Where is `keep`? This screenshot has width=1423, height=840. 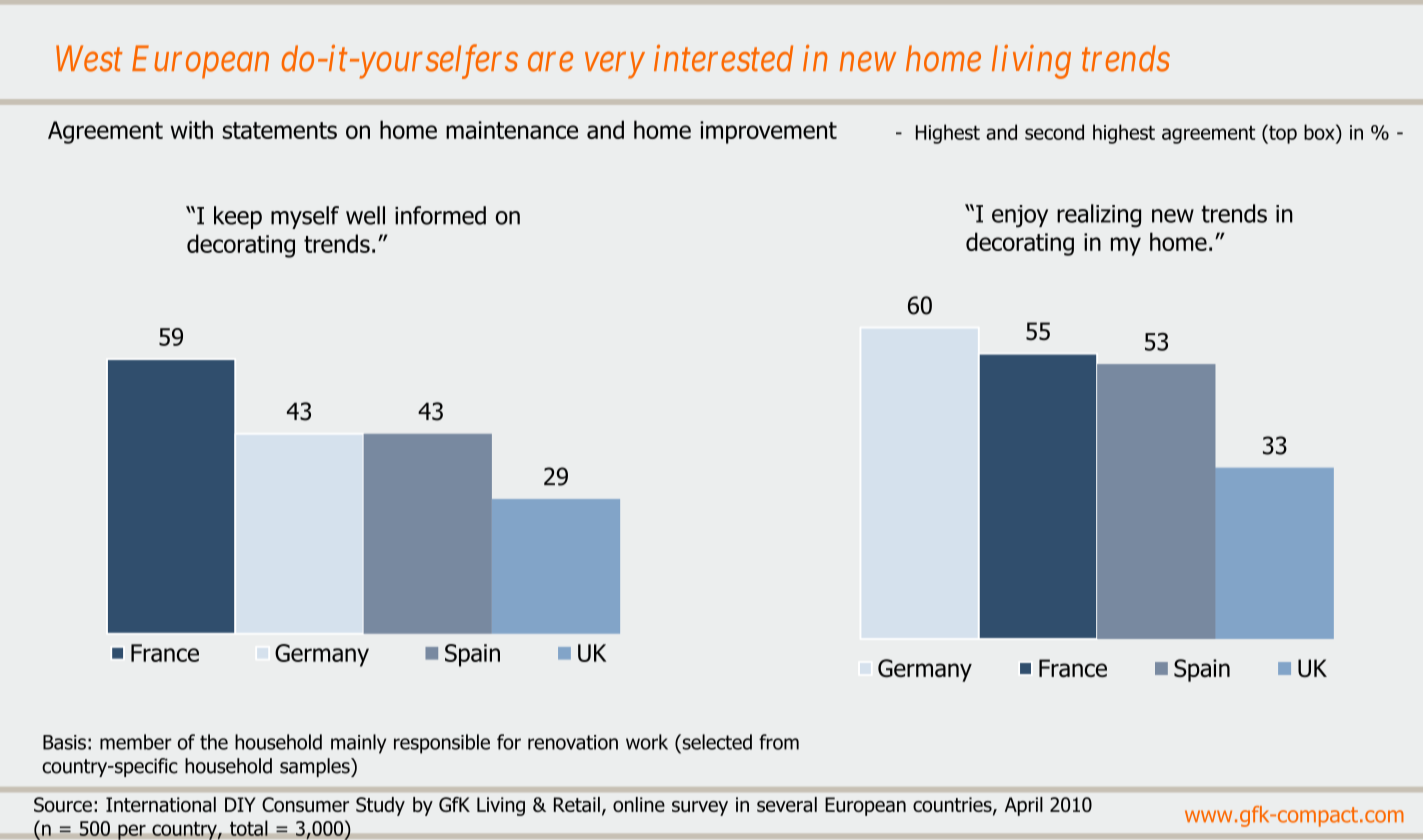 keep is located at coordinates (238, 217).
